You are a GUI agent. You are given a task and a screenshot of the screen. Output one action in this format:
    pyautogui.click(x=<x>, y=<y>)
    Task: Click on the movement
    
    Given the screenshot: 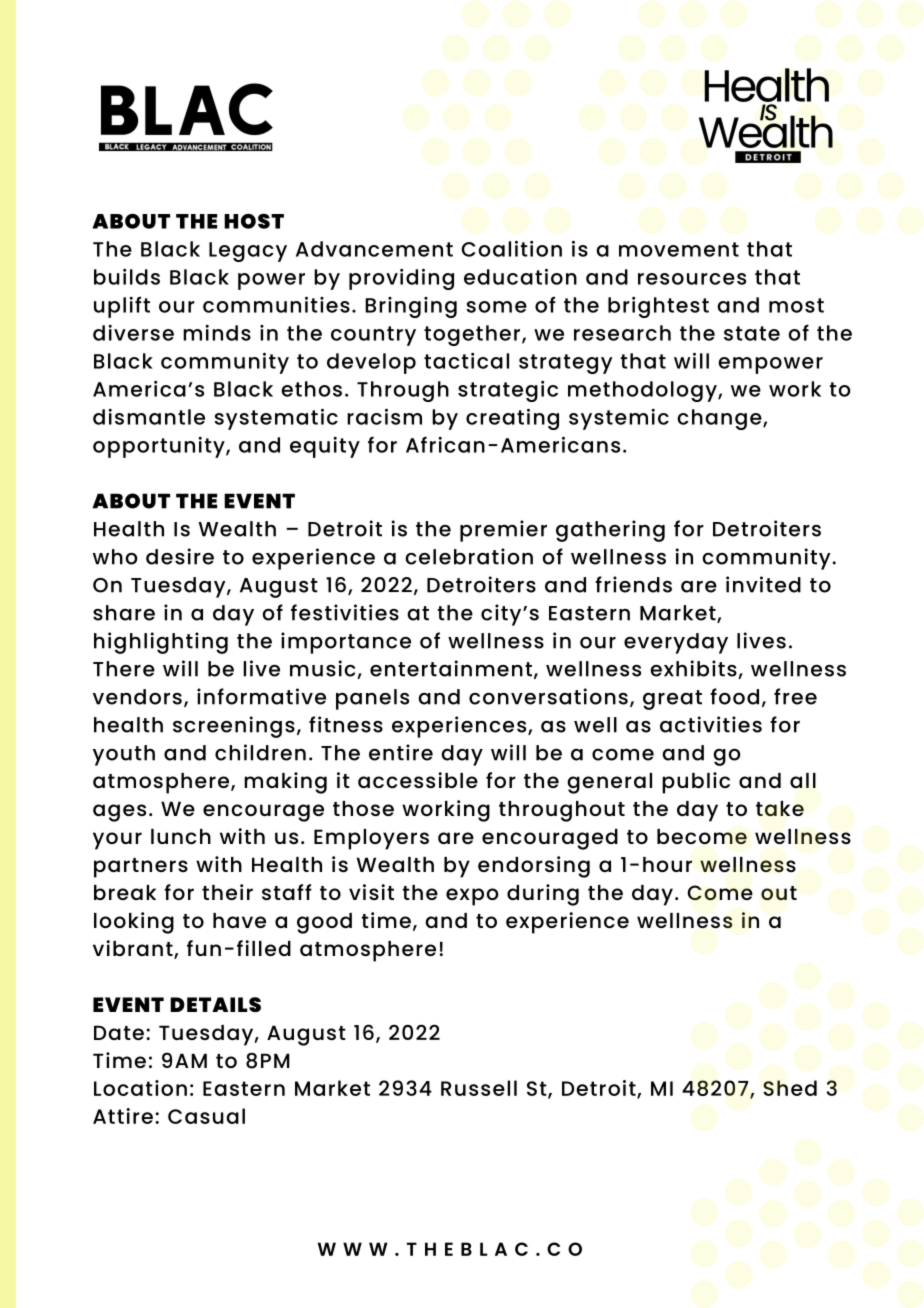 What is the action you would take?
    pyautogui.click(x=679, y=249)
